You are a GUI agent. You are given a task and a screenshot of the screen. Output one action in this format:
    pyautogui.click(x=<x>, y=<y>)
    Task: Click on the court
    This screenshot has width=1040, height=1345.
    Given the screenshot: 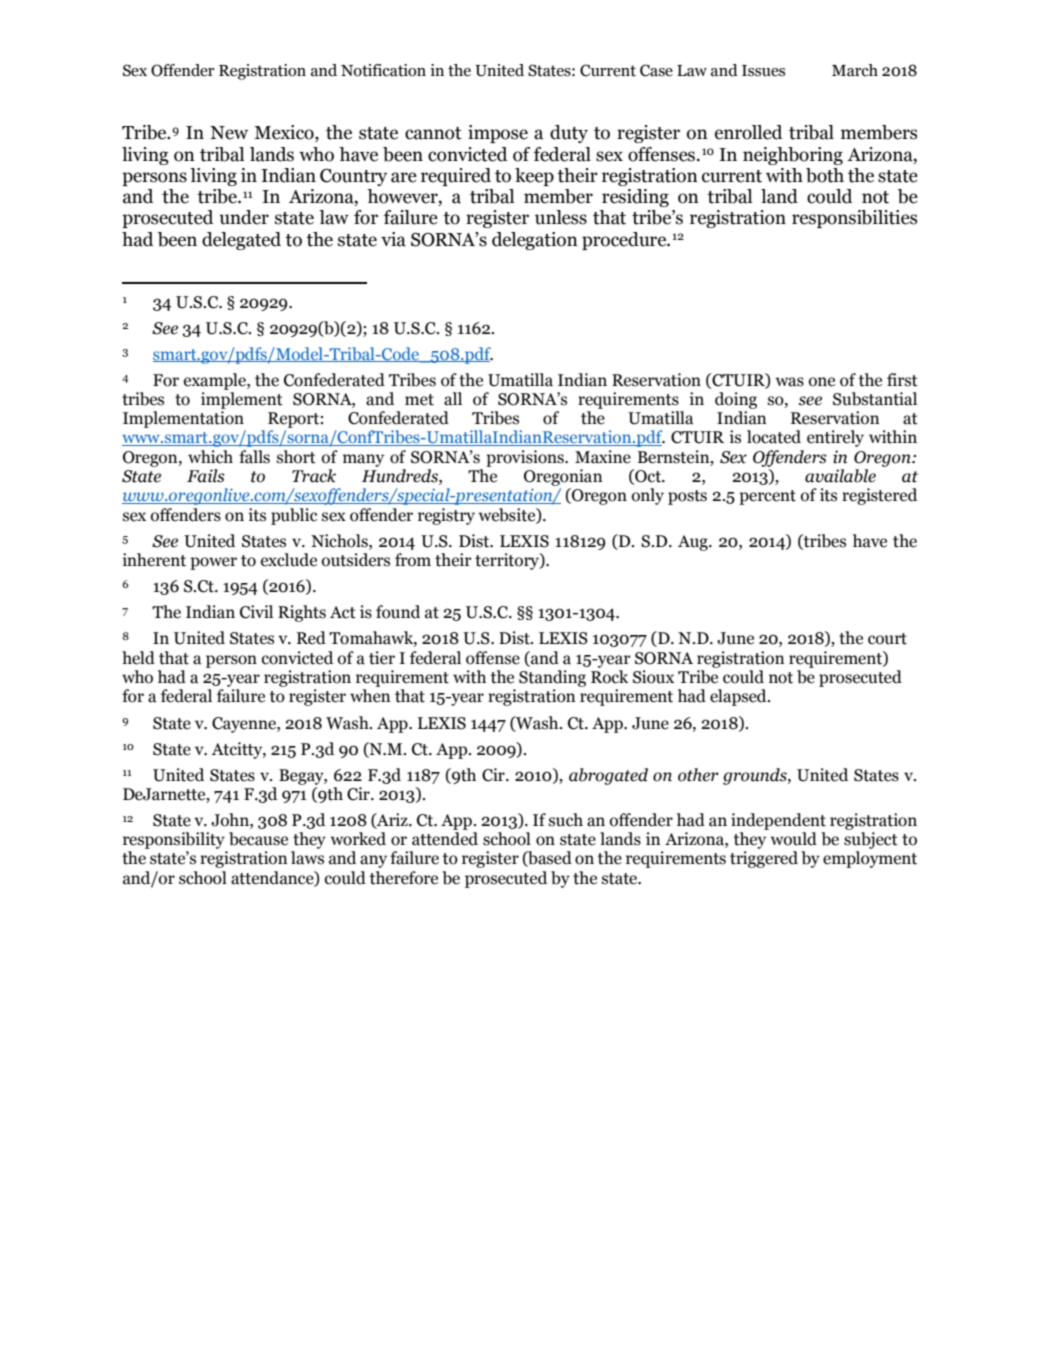 What is the action you would take?
    pyautogui.click(x=887, y=639)
